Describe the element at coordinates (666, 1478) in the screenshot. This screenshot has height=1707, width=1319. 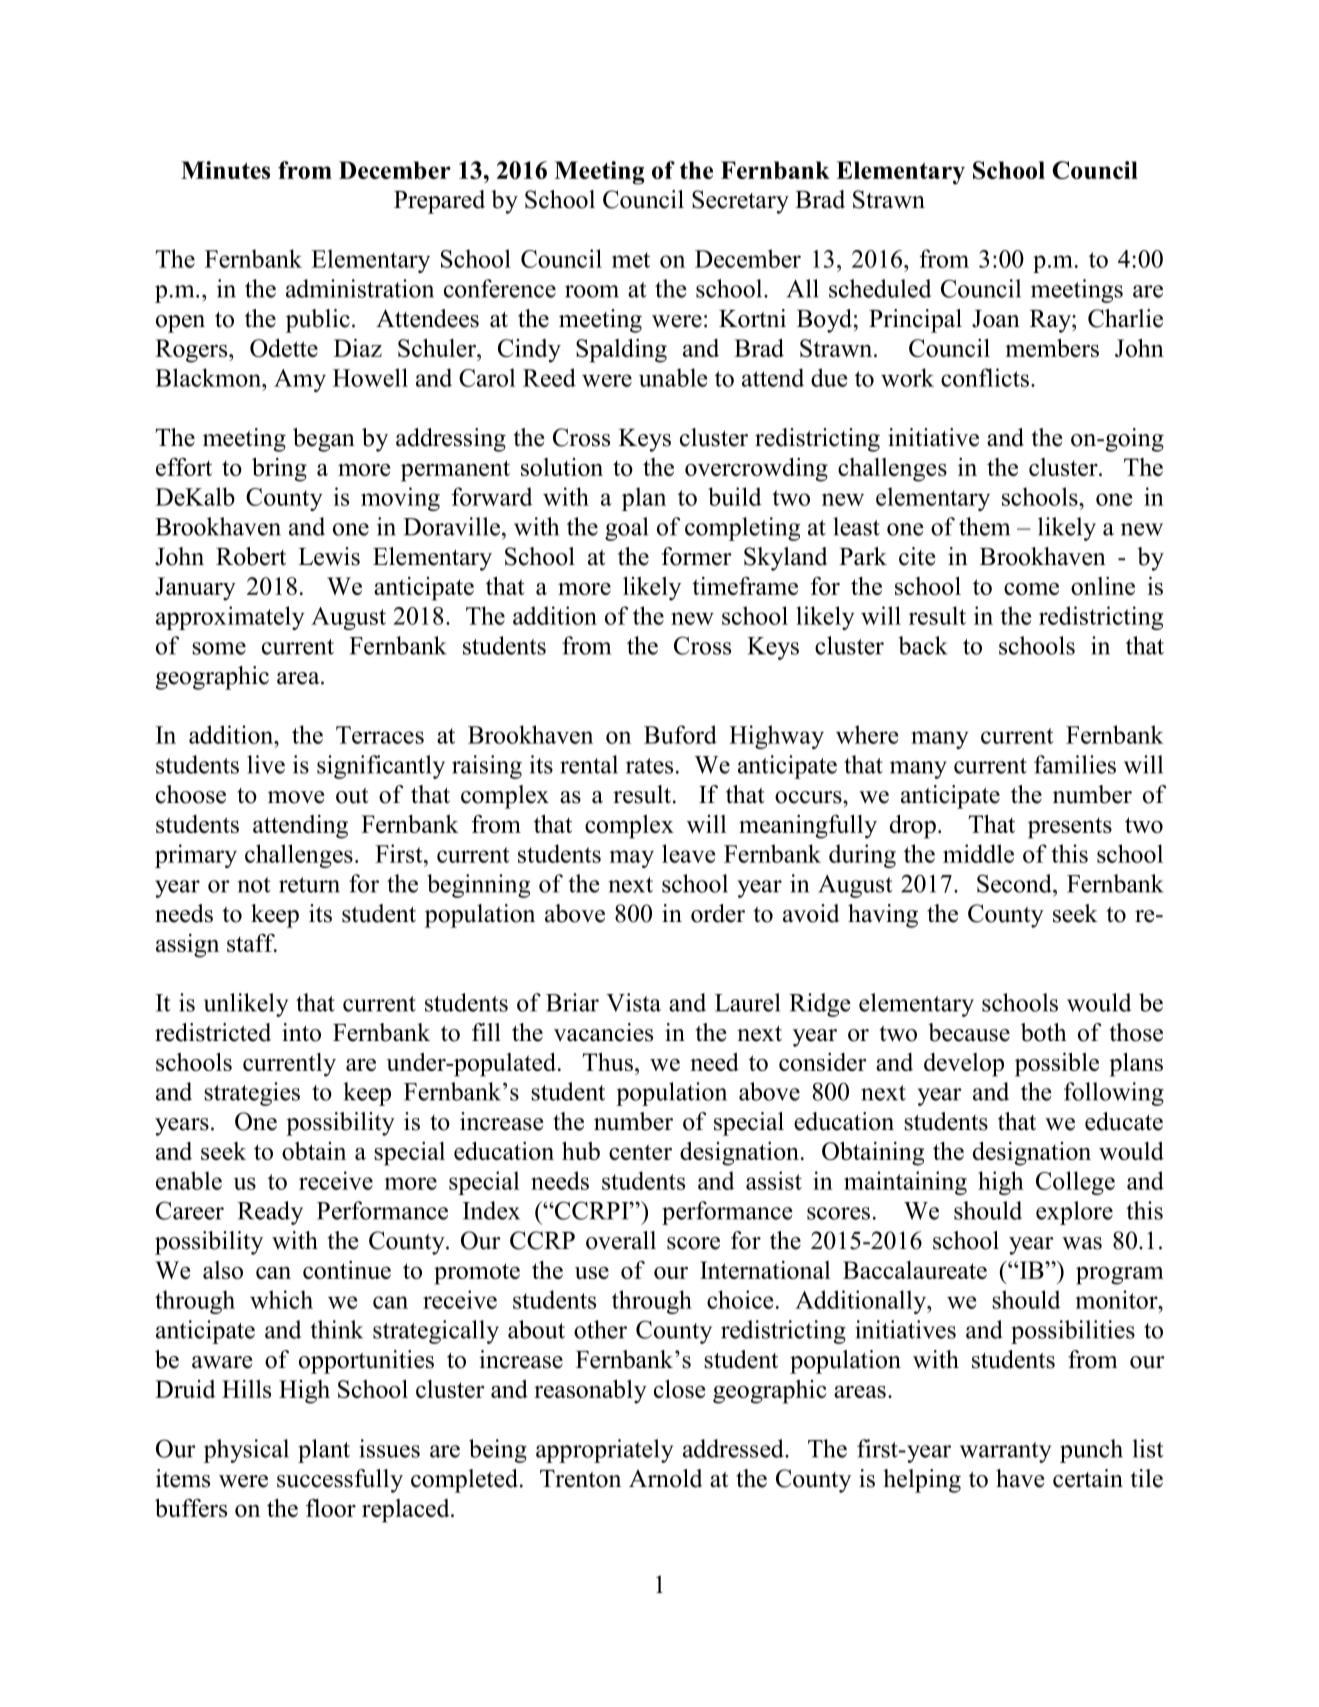
I see `Arnold` at that location.
